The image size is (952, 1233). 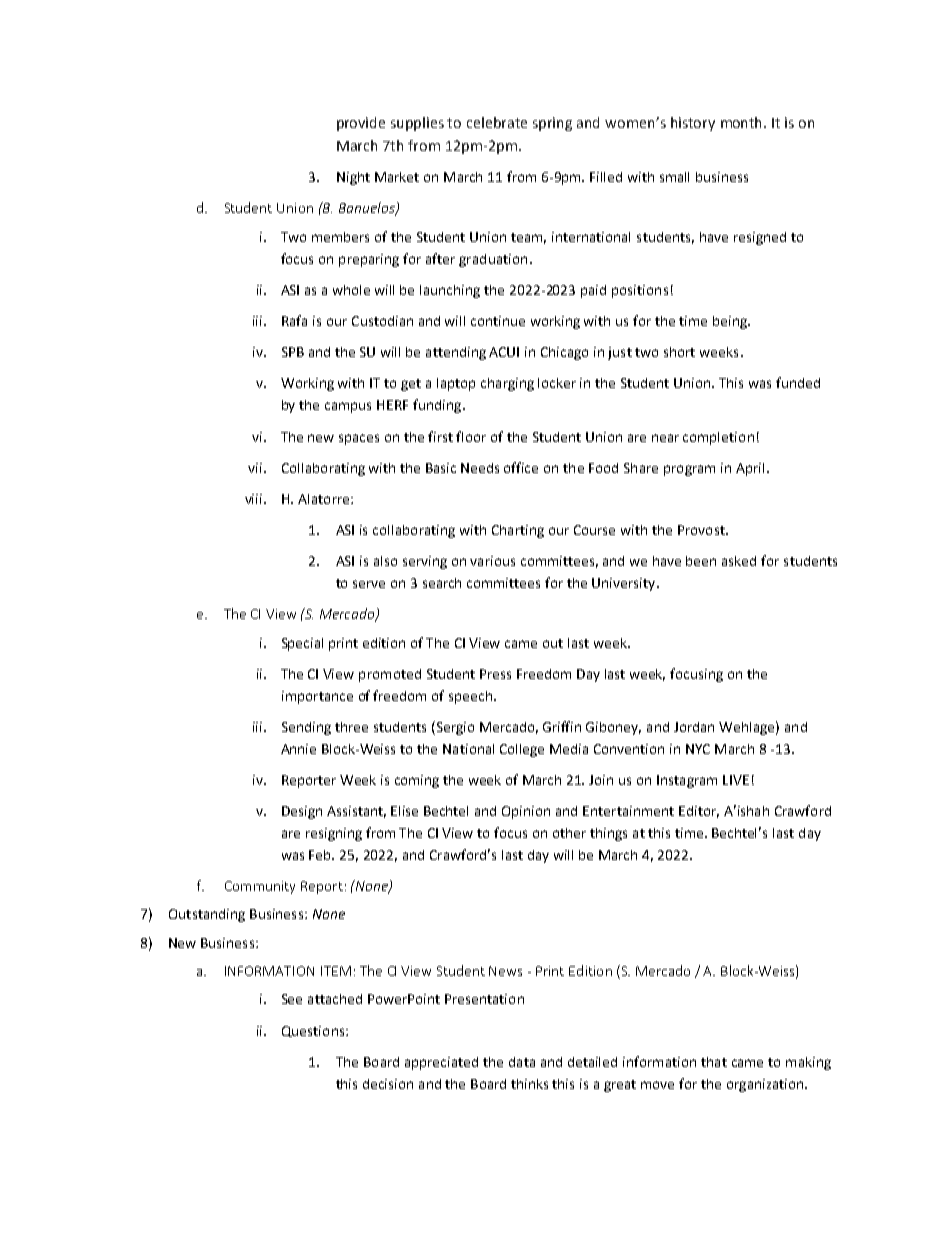 What do you see at coordinates (714, 1062) in the screenshot?
I see `that` at bounding box center [714, 1062].
